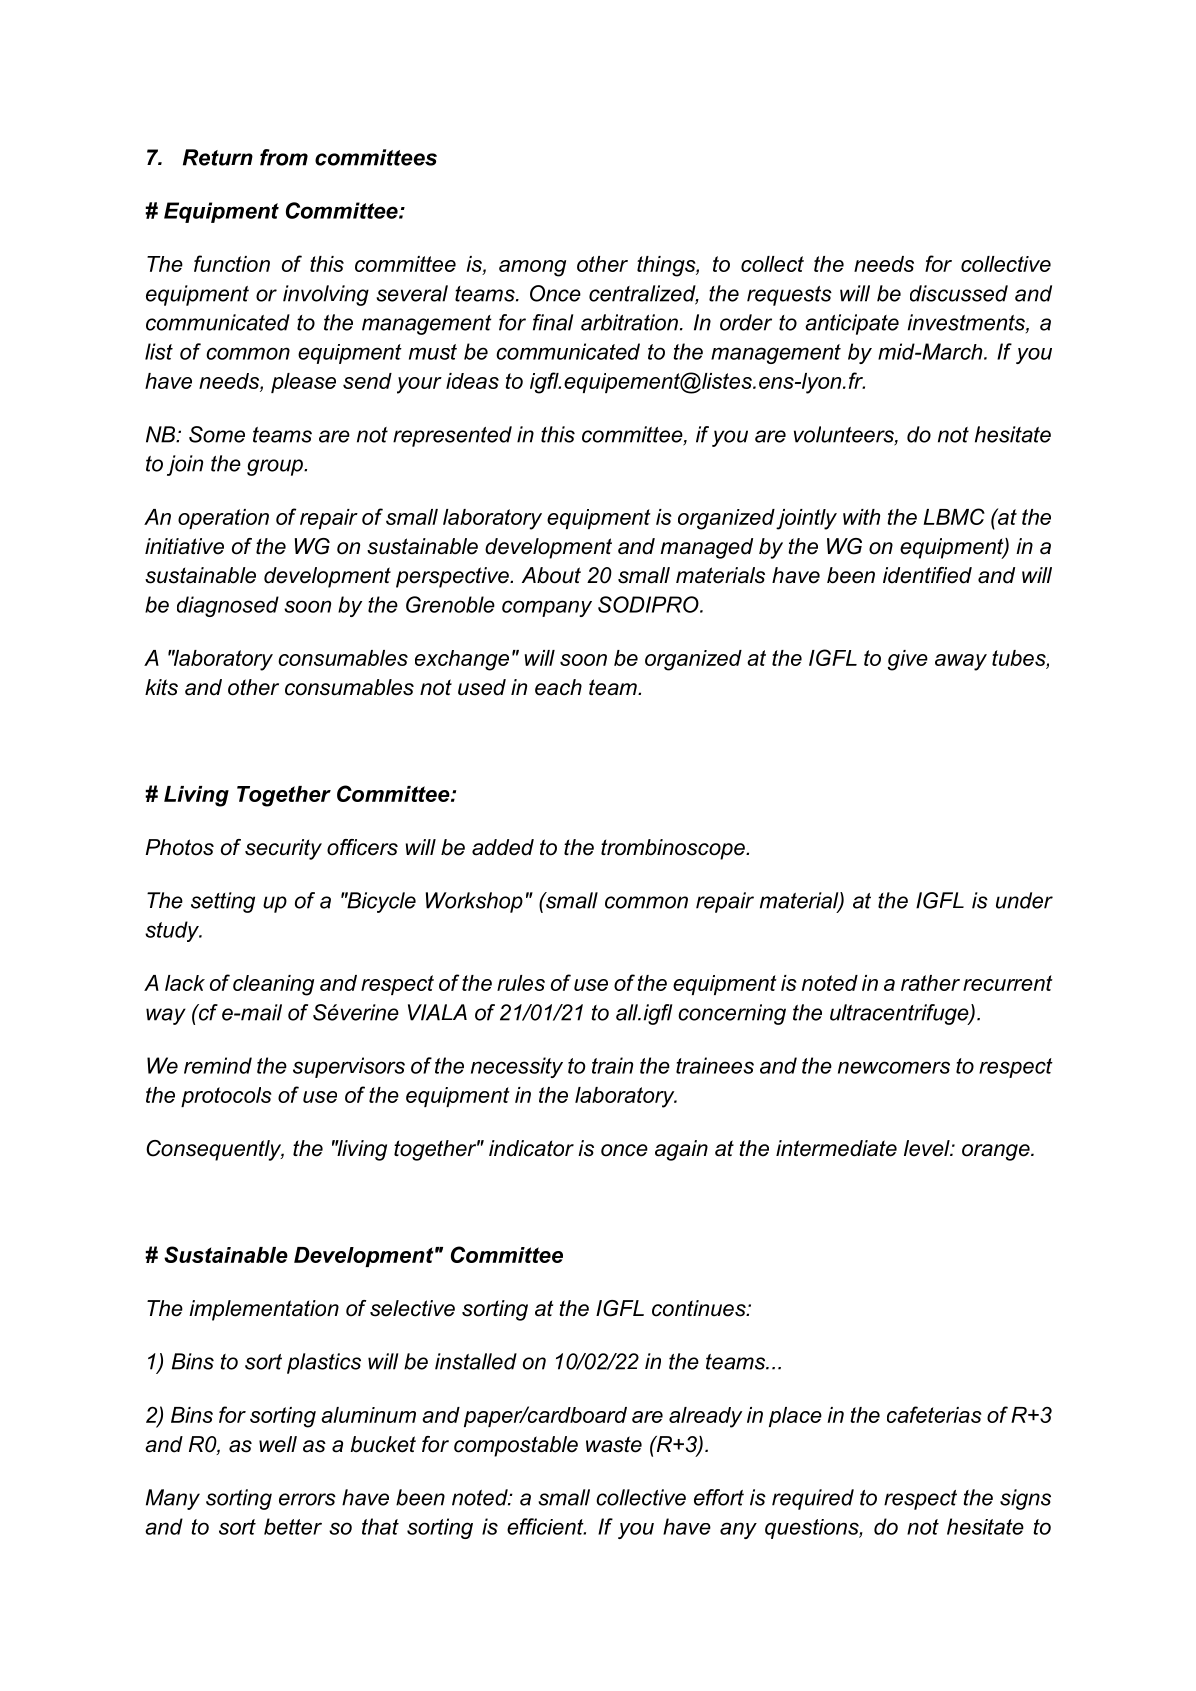 The height and width of the image is (1691, 1196). Describe the element at coordinates (307, 1499) in the image. I see `errors` at that location.
